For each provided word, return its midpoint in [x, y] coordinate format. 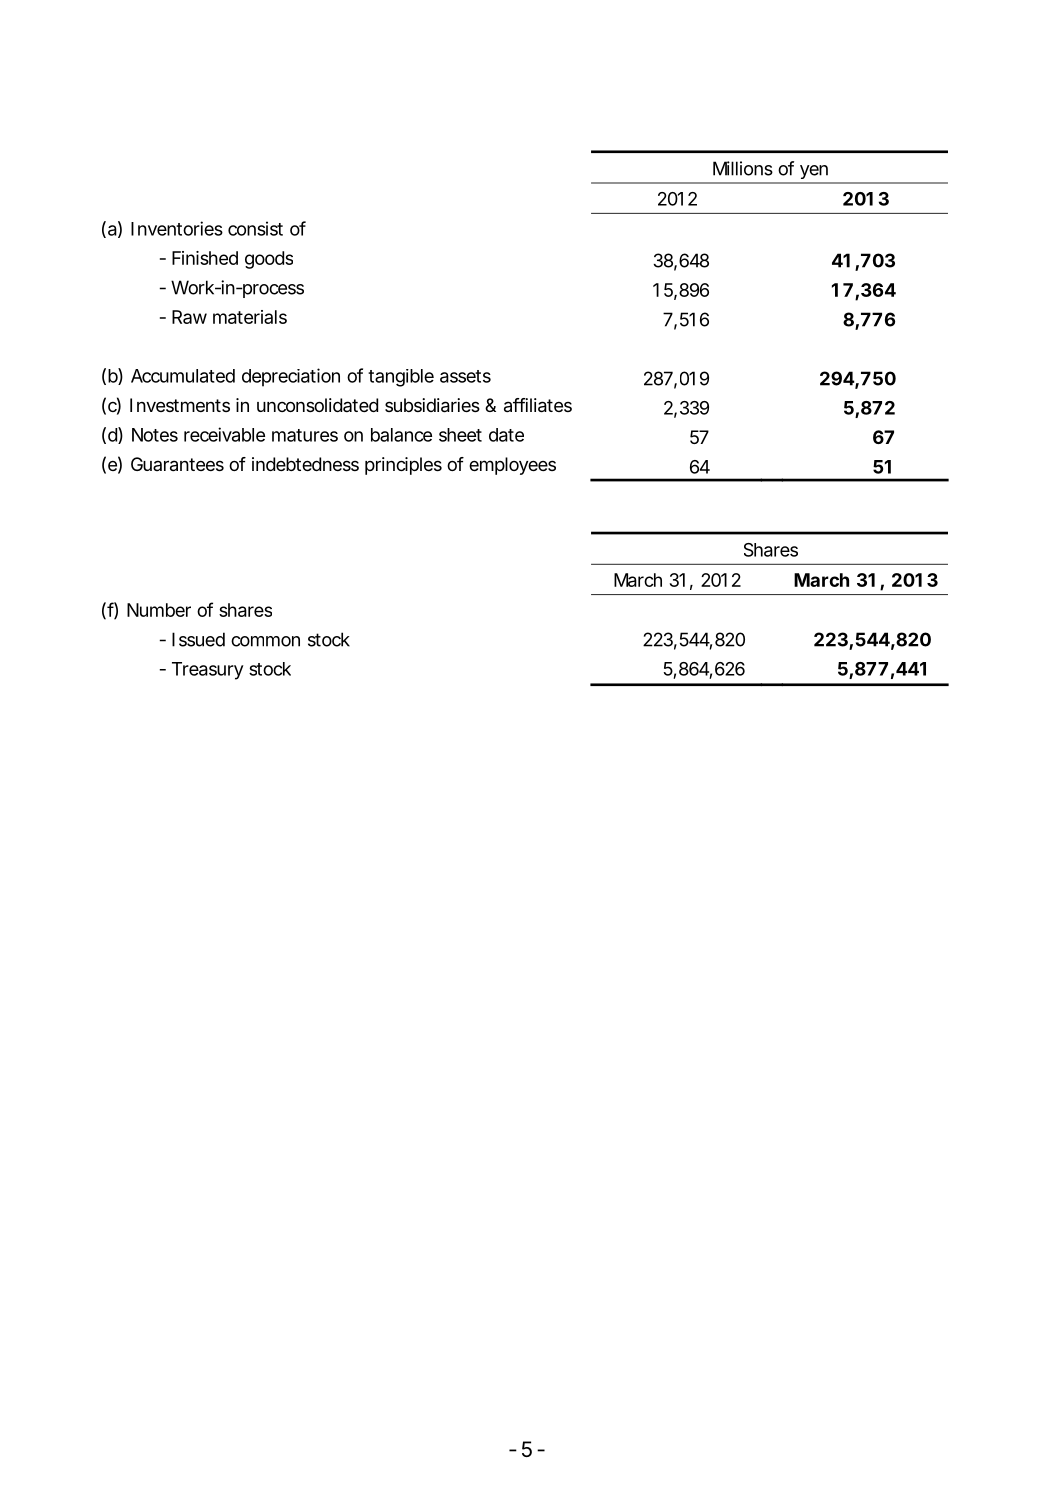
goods [269, 260]
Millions [743, 168]
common [265, 641]
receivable [224, 434]
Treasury [208, 671]
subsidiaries [432, 405]
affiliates [538, 405]
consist [255, 228]
